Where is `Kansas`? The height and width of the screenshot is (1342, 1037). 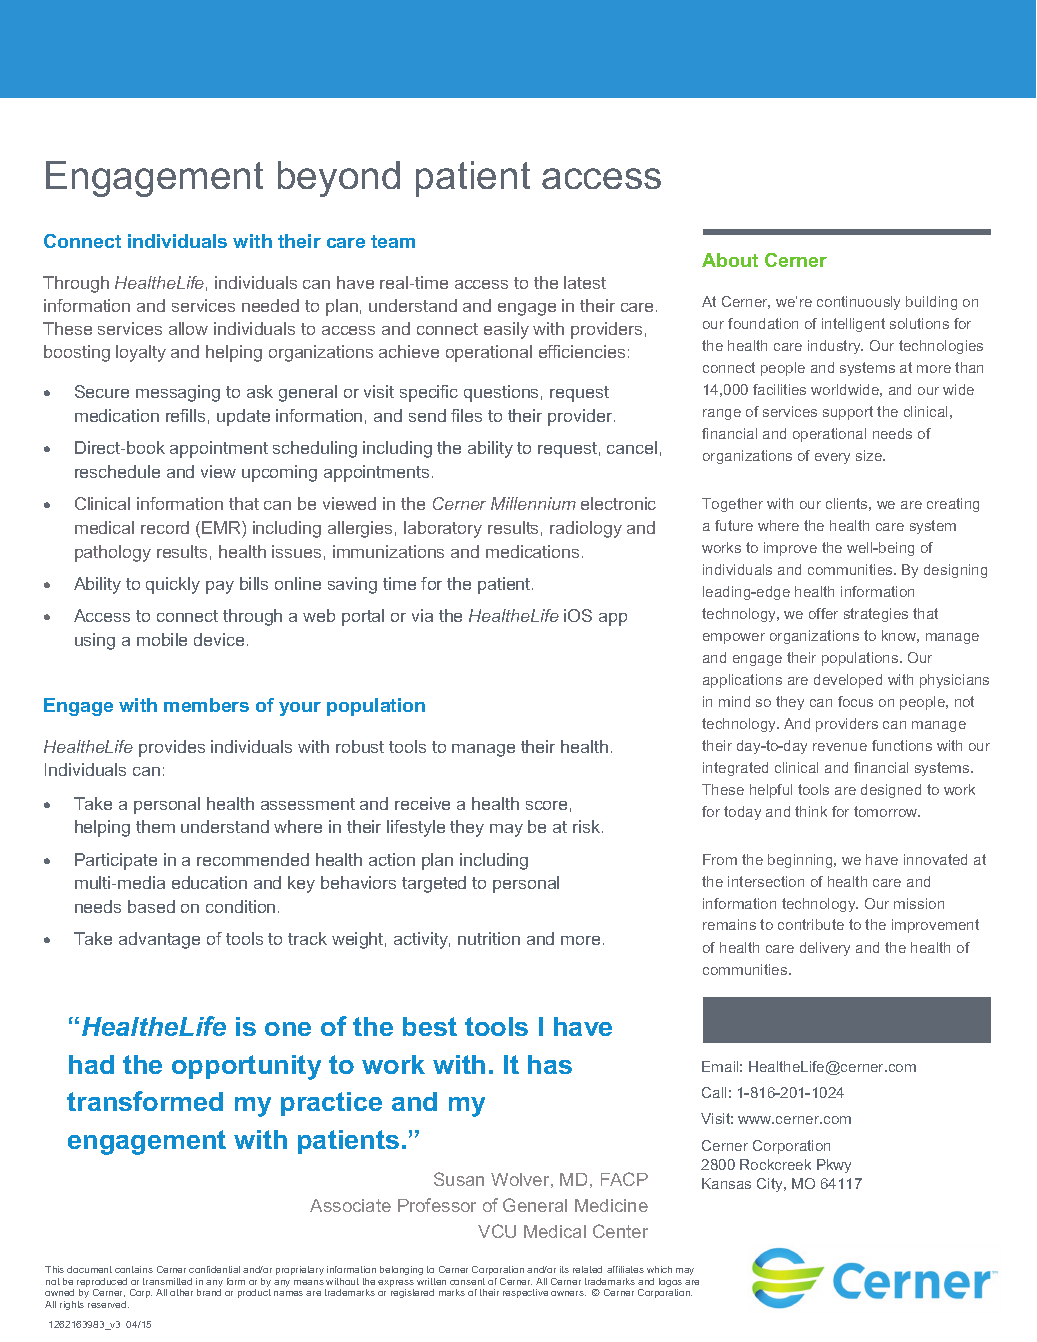
Kansas is located at coordinates (726, 1183).
